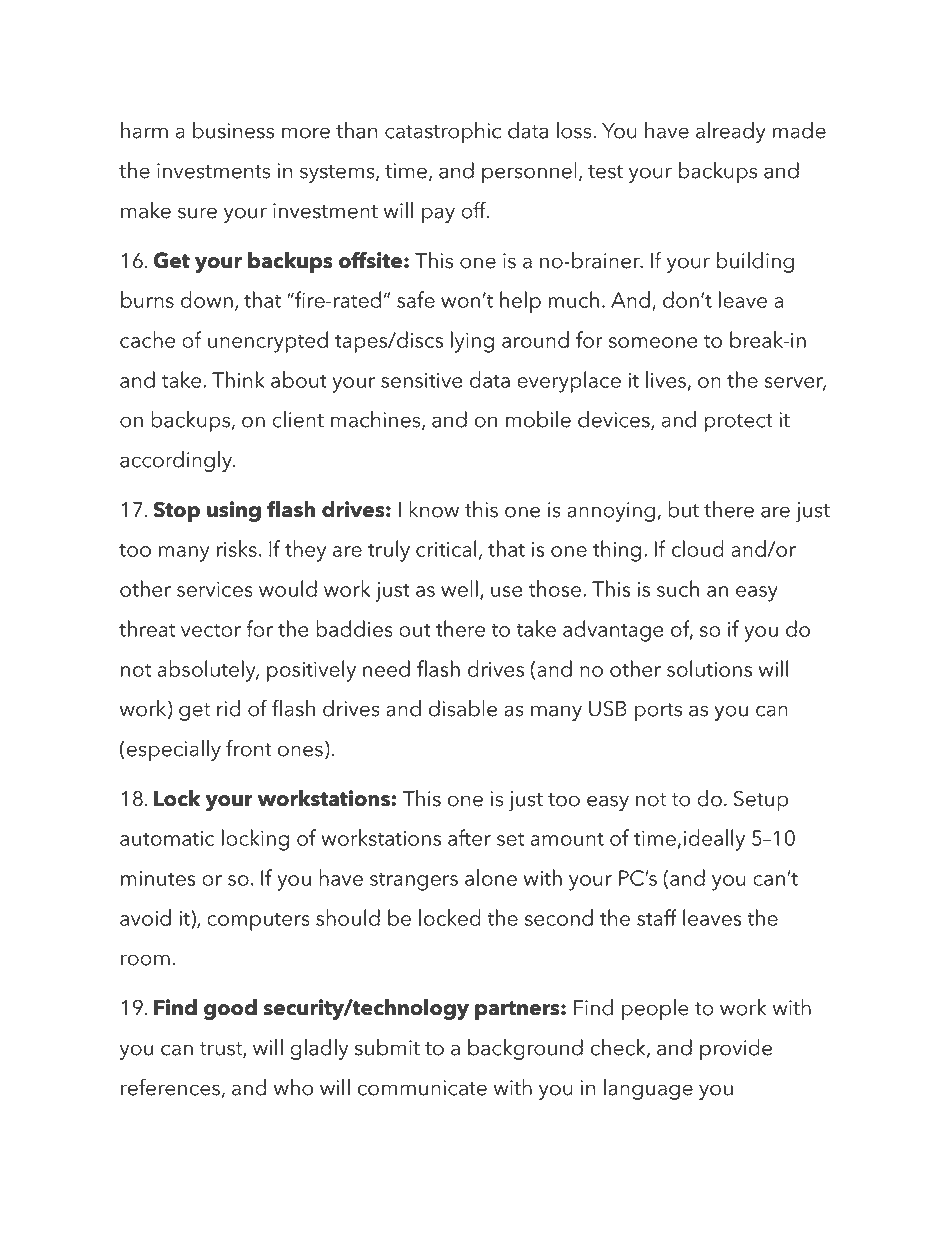 Image resolution: width=952 pixels, height=1233 pixels. Describe the element at coordinates (731, 132) in the page. I see `already` at that location.
